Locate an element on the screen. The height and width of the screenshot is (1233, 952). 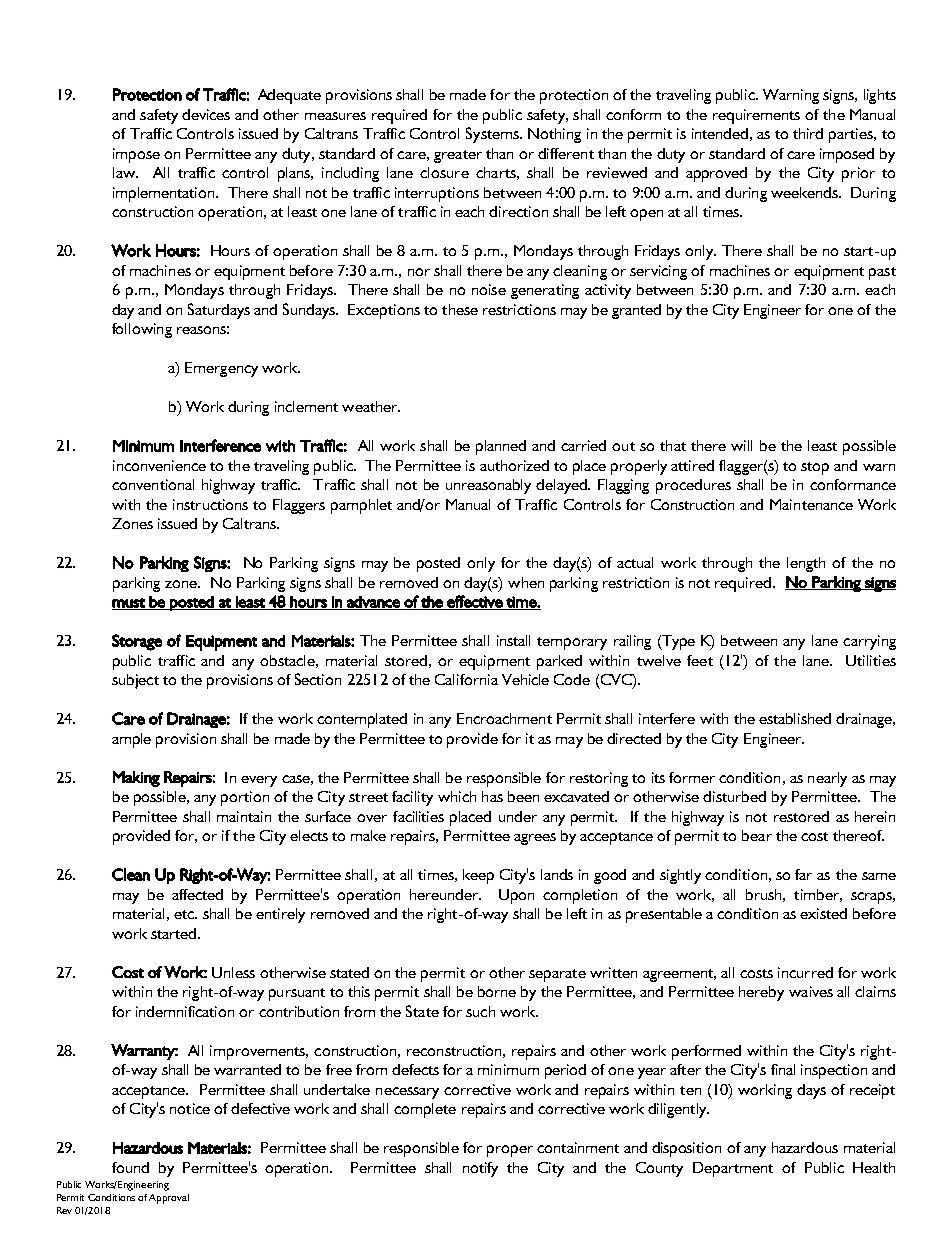
devices is located at coordinates (206, 114).
